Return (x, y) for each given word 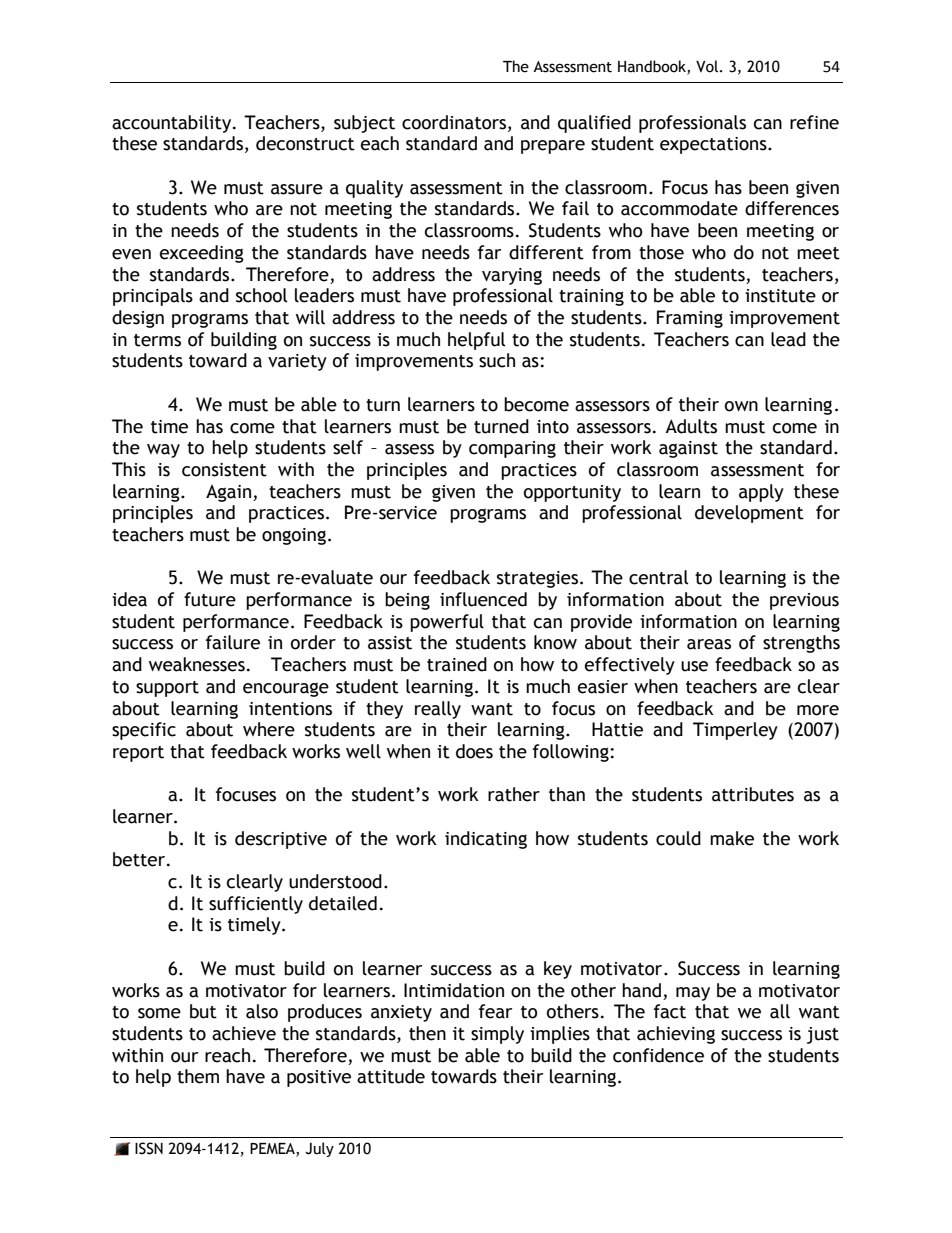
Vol (707, 66)
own (741, 406)
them (198, 1076)
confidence (658, 1055)
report (138, 754)
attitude (391, 1076)
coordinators (455, 123)
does (474, 751)
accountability (173, 124)
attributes (753, 794)
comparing (512, 449)
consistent (224, 470)
